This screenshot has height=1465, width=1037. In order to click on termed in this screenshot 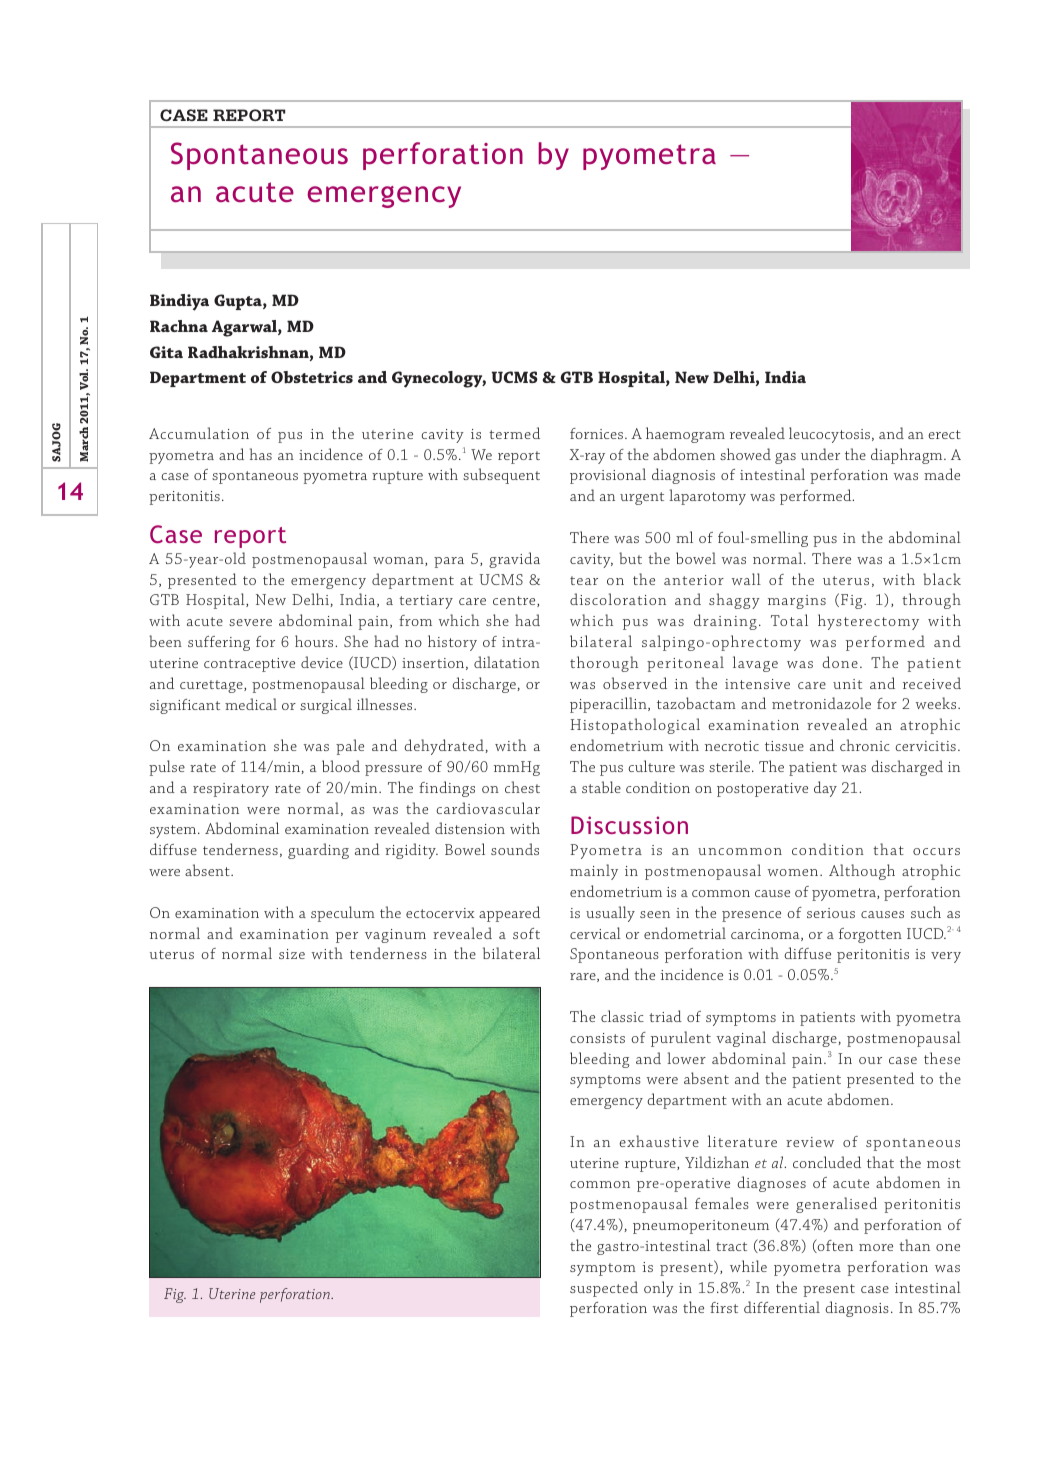, I will do `click(514, 433)`.
